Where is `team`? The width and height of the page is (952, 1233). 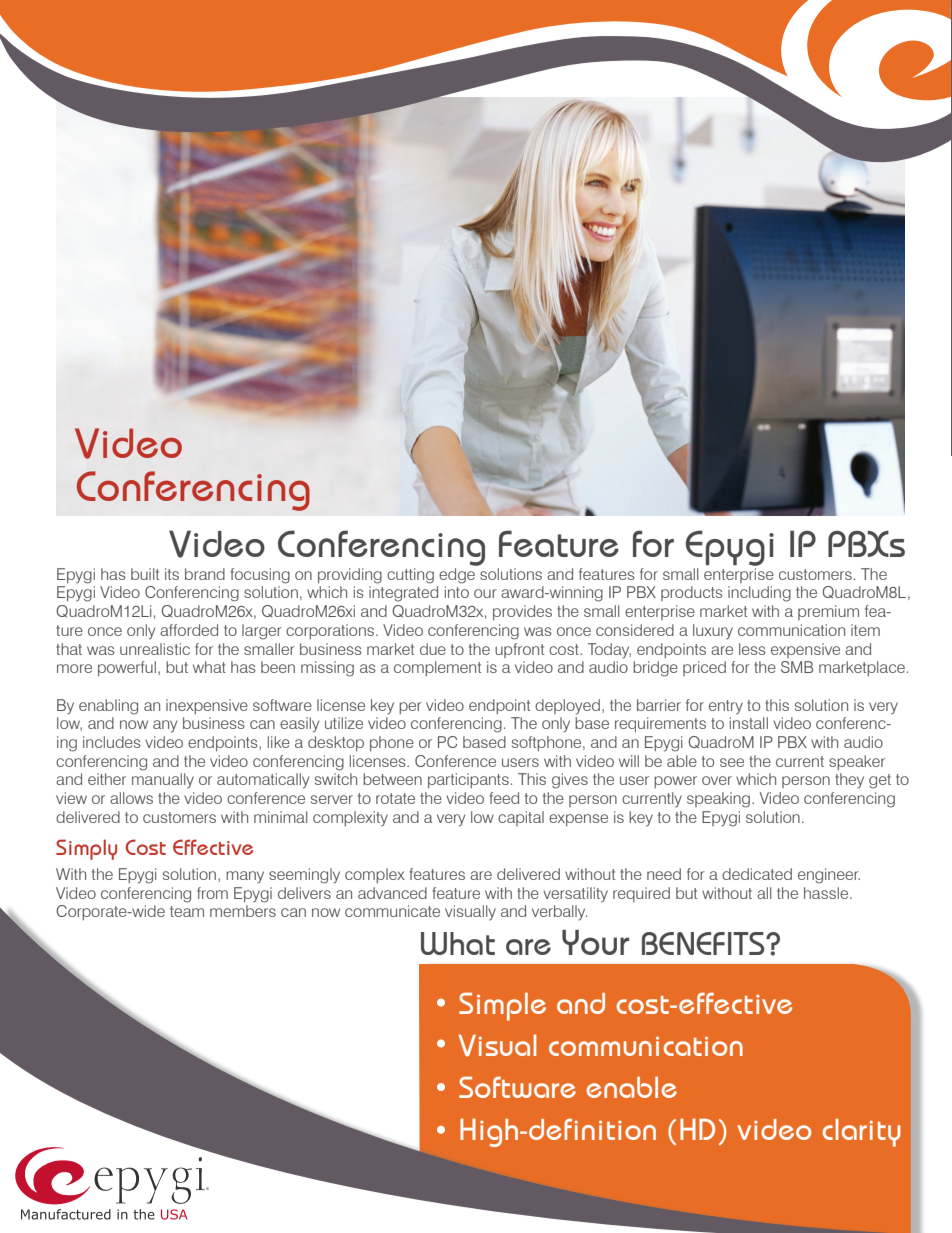 team is located at coordinates (187, 911).
